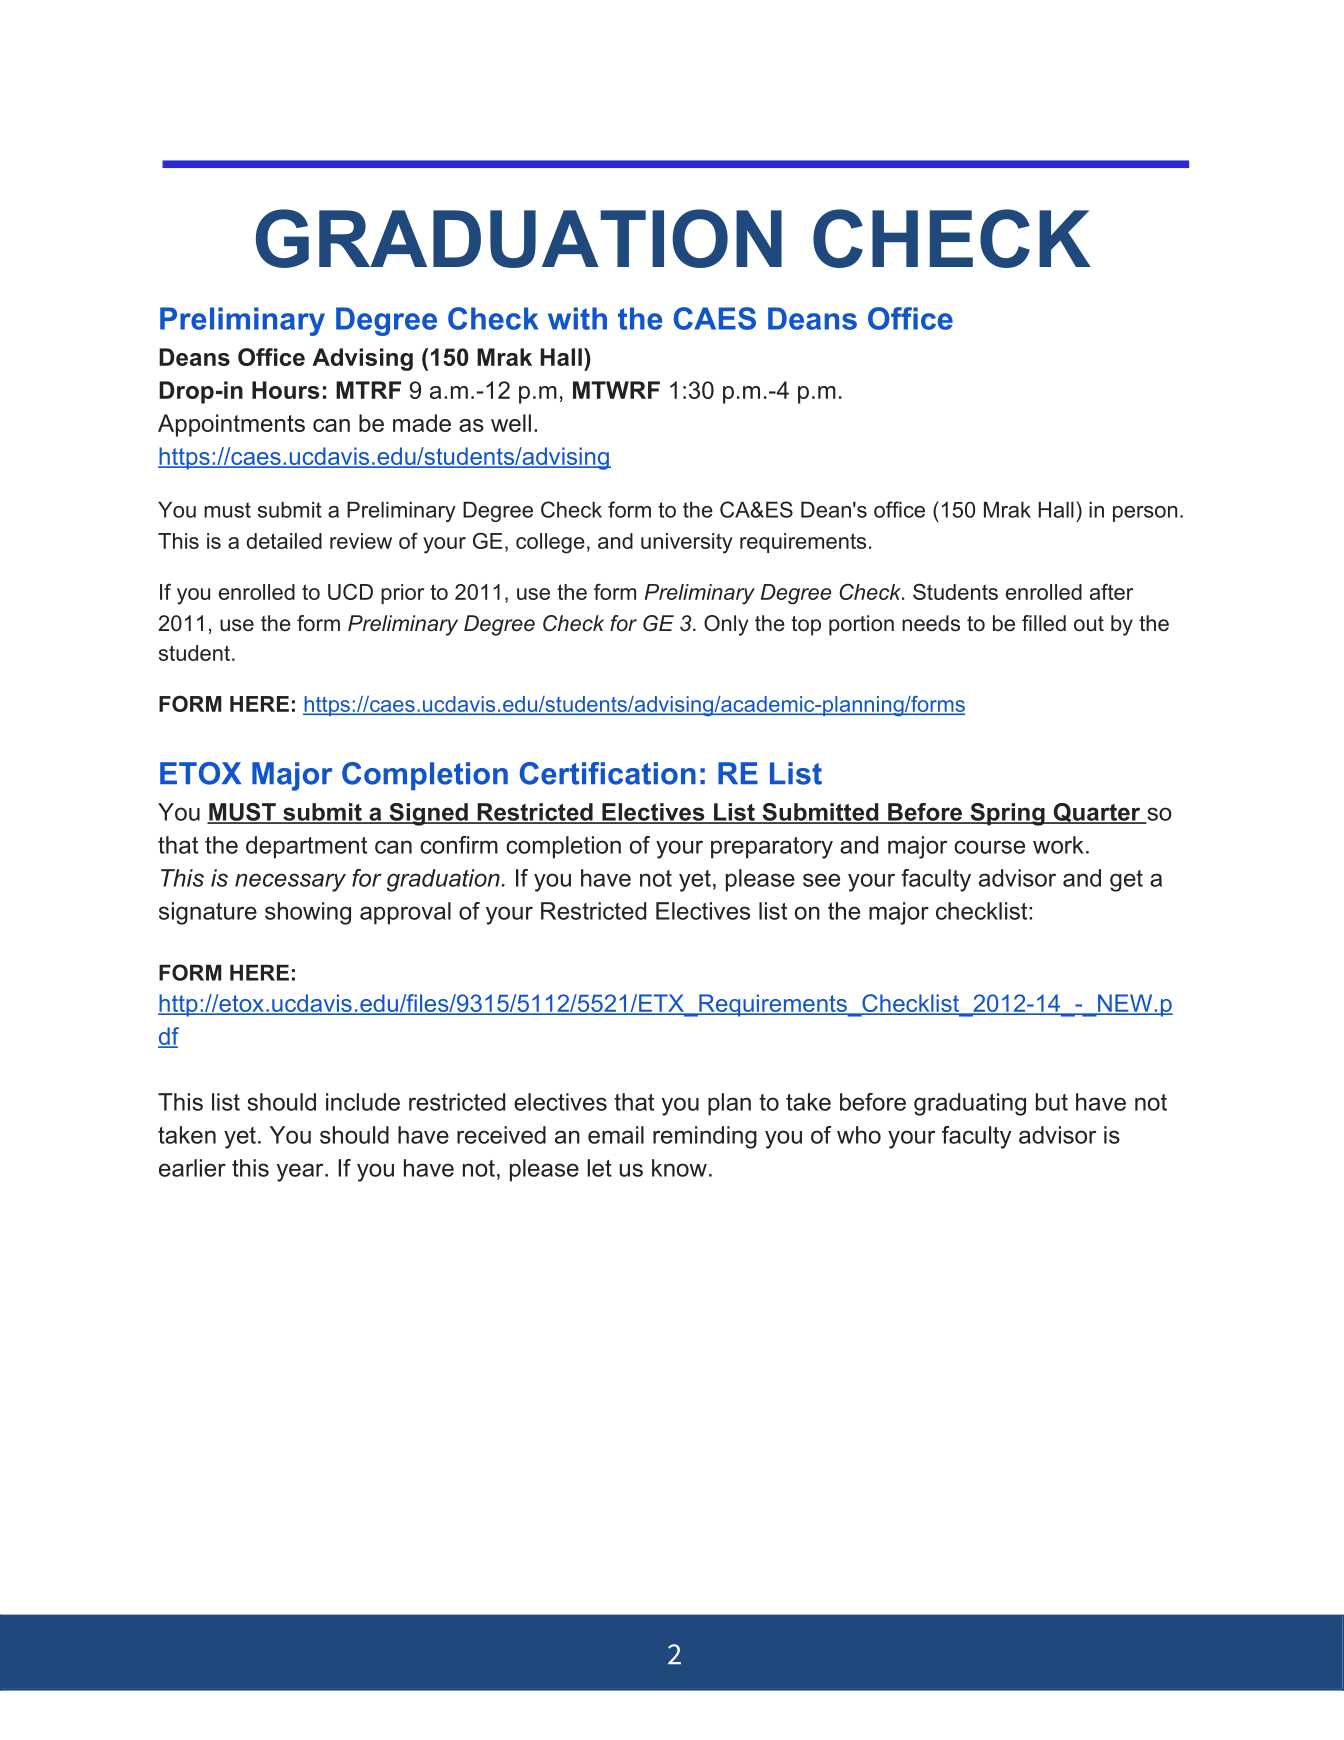 The width and height of the page is (1344, 1740). I want to click on year, so click(301, 1172).
